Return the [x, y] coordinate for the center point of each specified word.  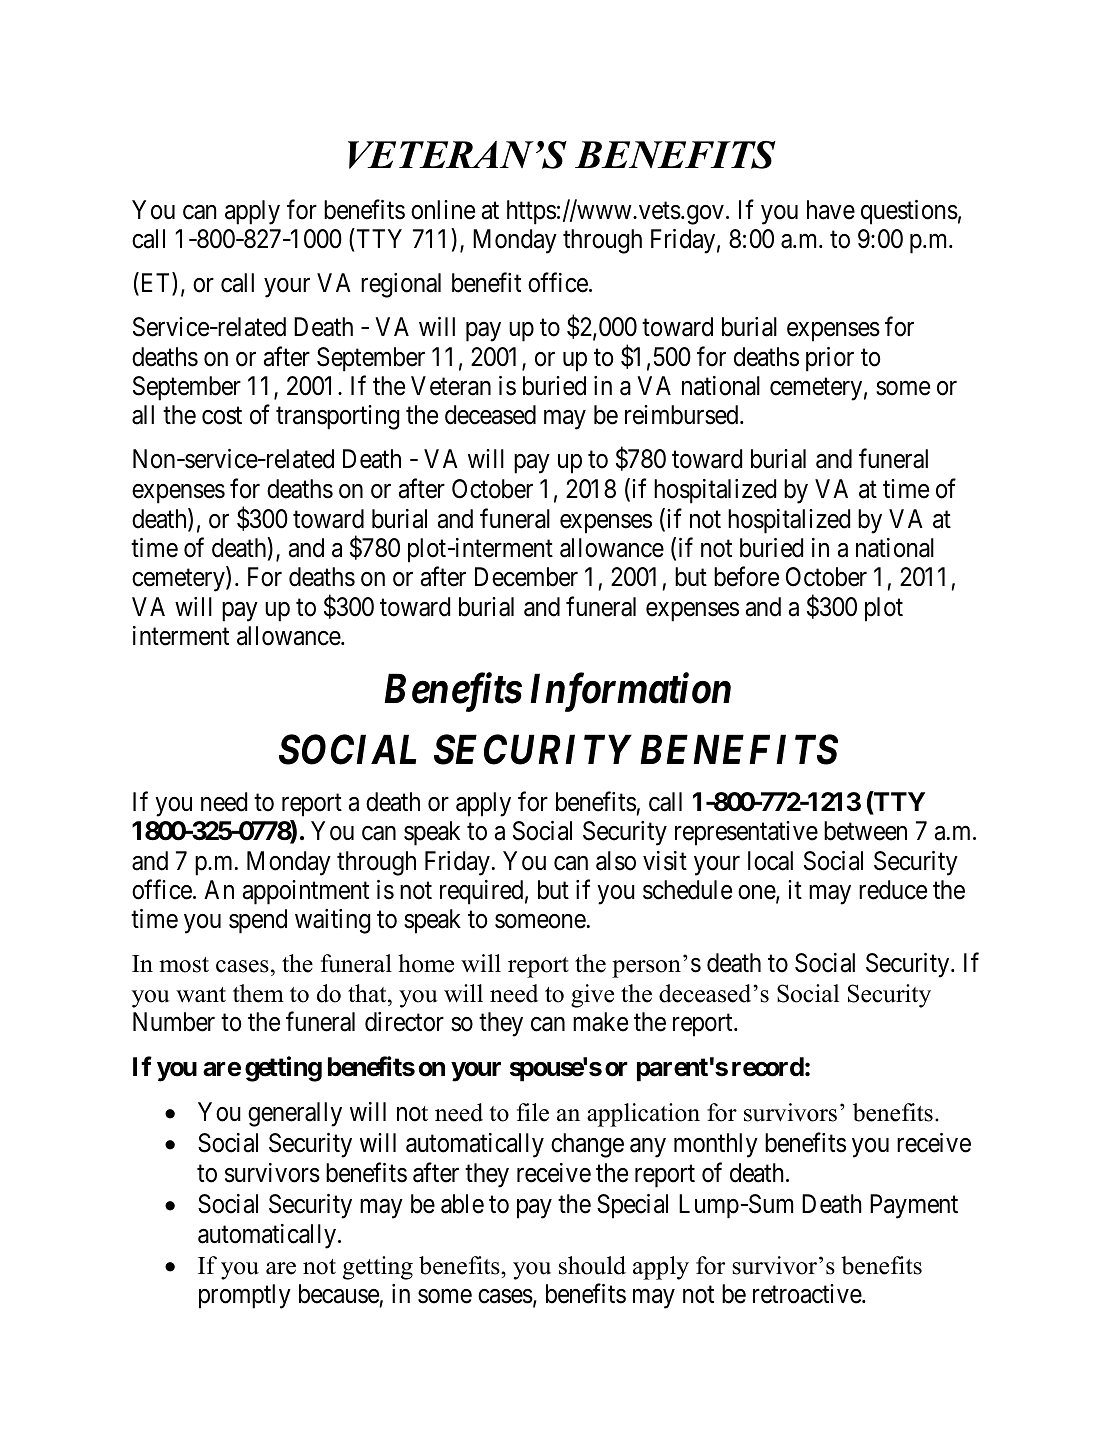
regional [401, 285]
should [592, 1265]
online [443, 210]
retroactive [808, 1294]
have [831, 210]
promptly [245, 1296]
